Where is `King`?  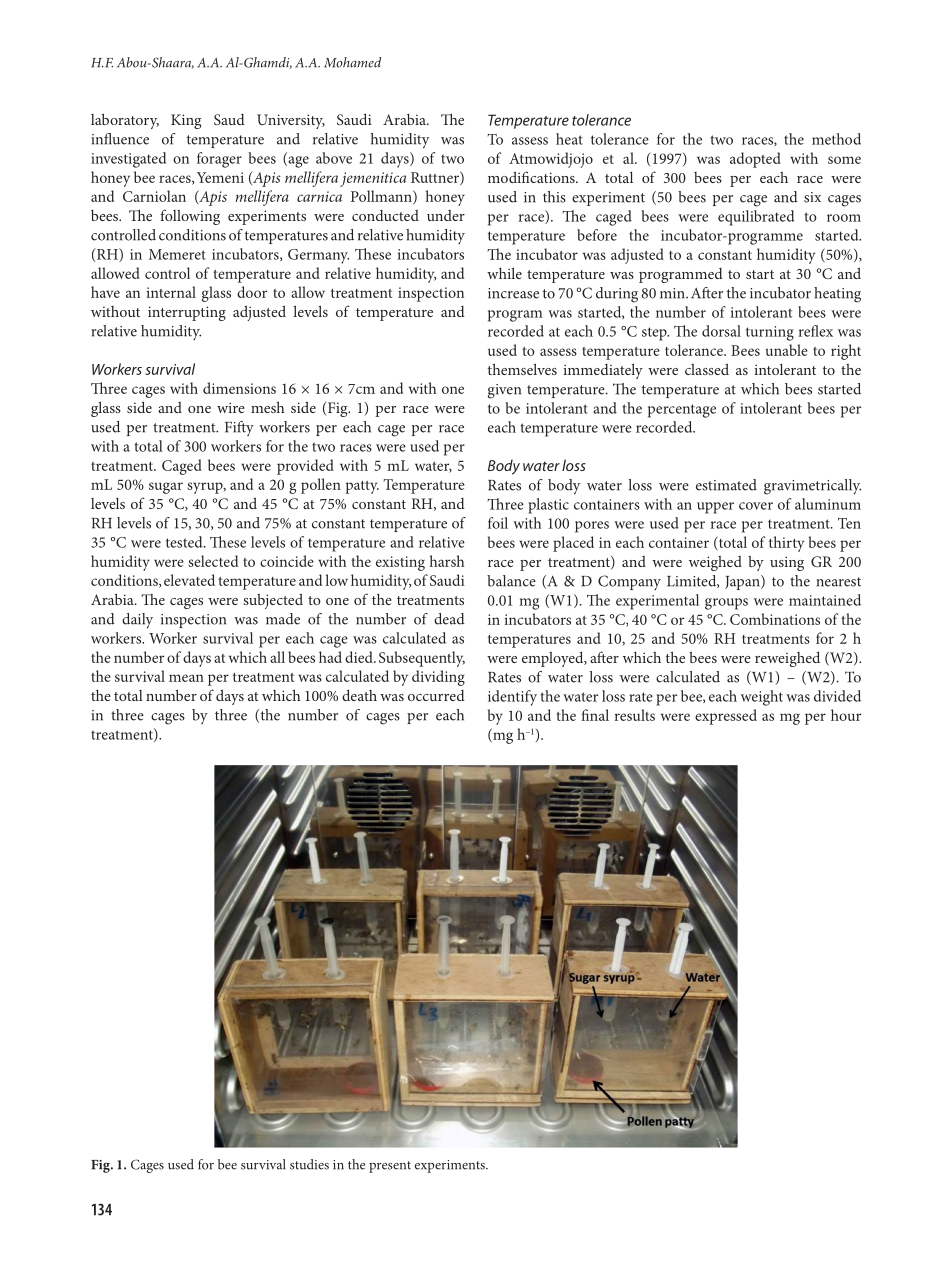 King is located at coordinates (186, 121).
